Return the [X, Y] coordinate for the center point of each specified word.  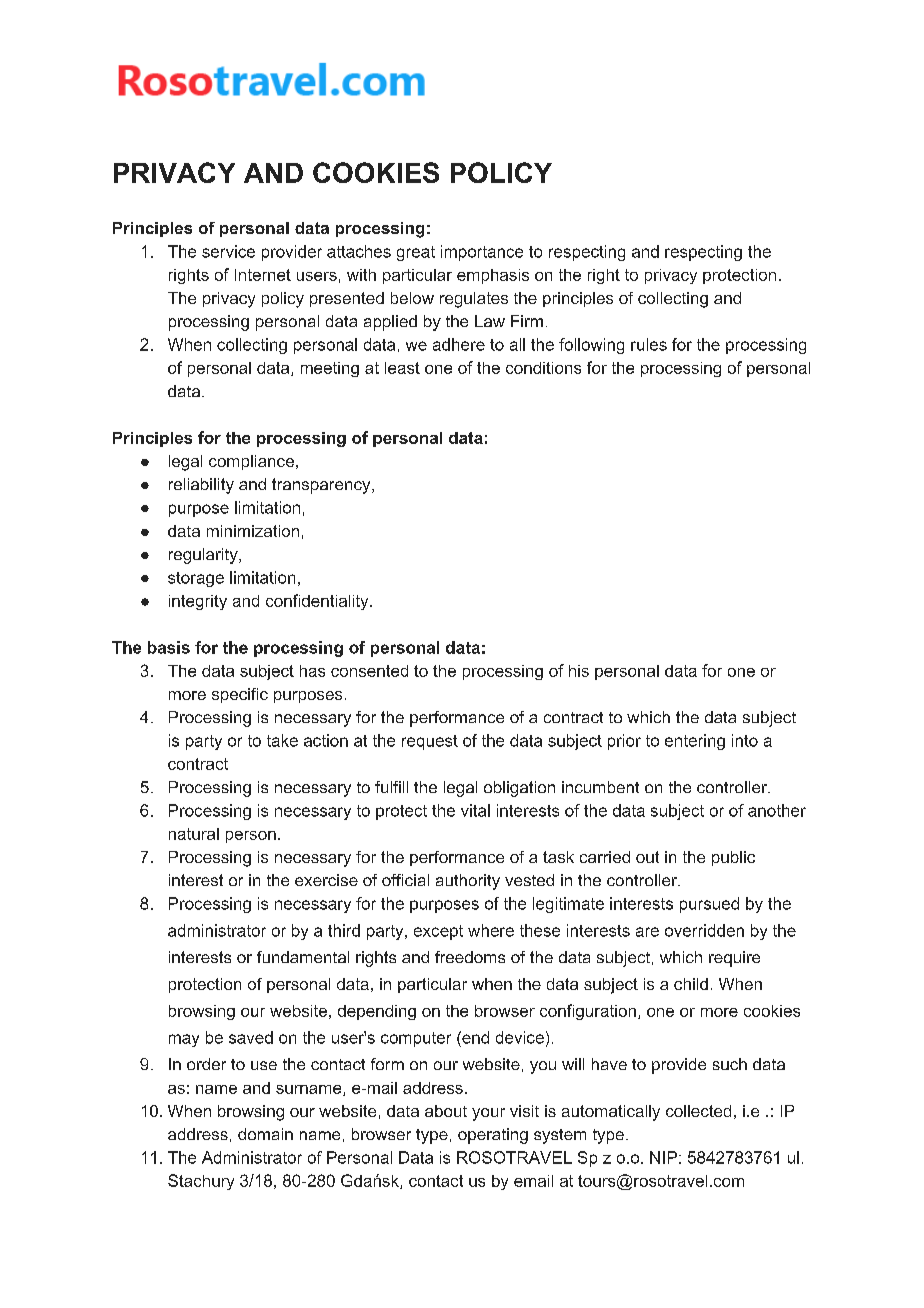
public [733, 858]
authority [468, 882]
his [579, 671]
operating [493, 1136]
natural [194, 834]
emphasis [493, 276]
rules [649, 344]
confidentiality [318, 602]
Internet [263, 275]
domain [265, 1134]
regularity [204, 556]
